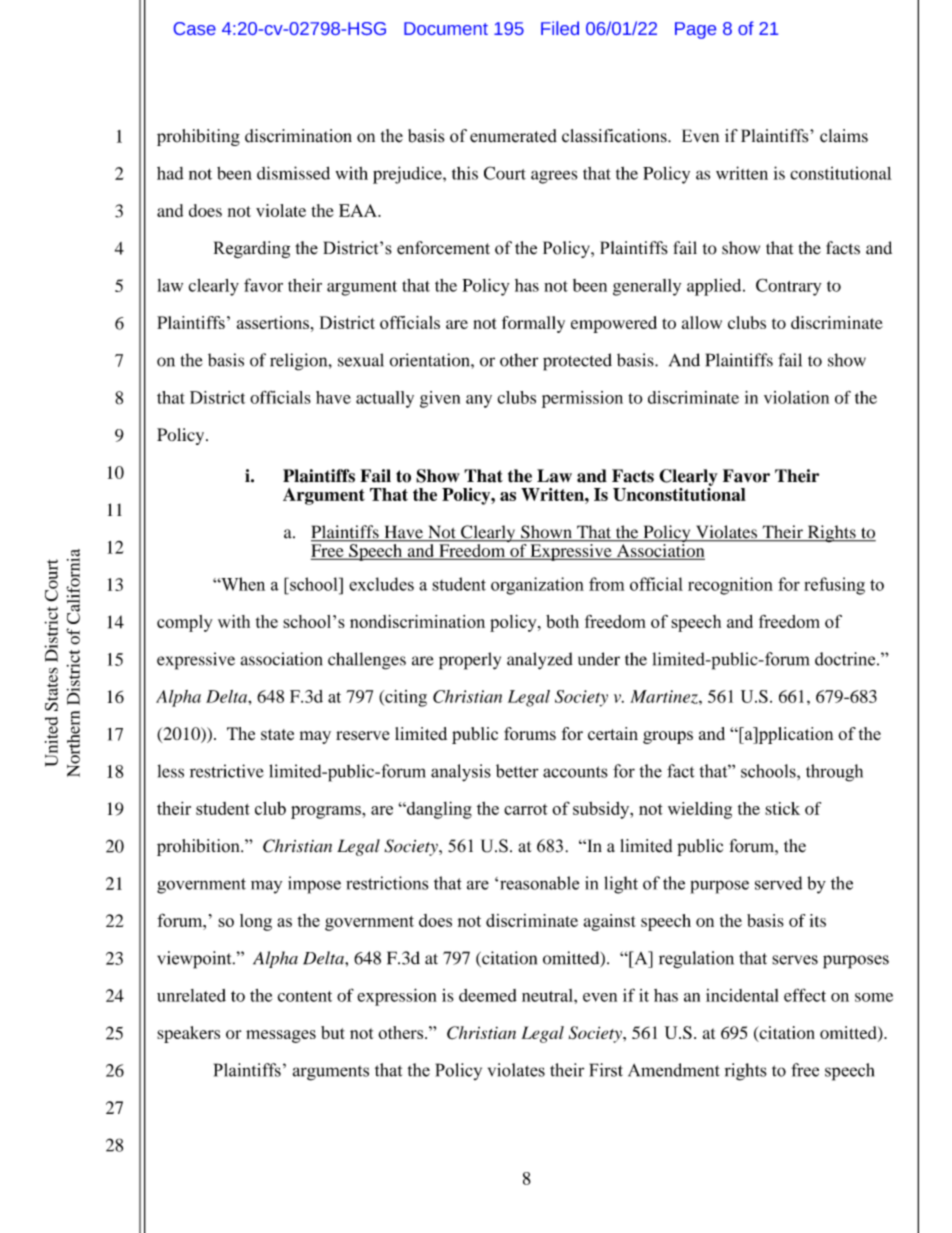 The width and height of the page is (952, 1233). I want to click on neutral, so click(548, 995).
